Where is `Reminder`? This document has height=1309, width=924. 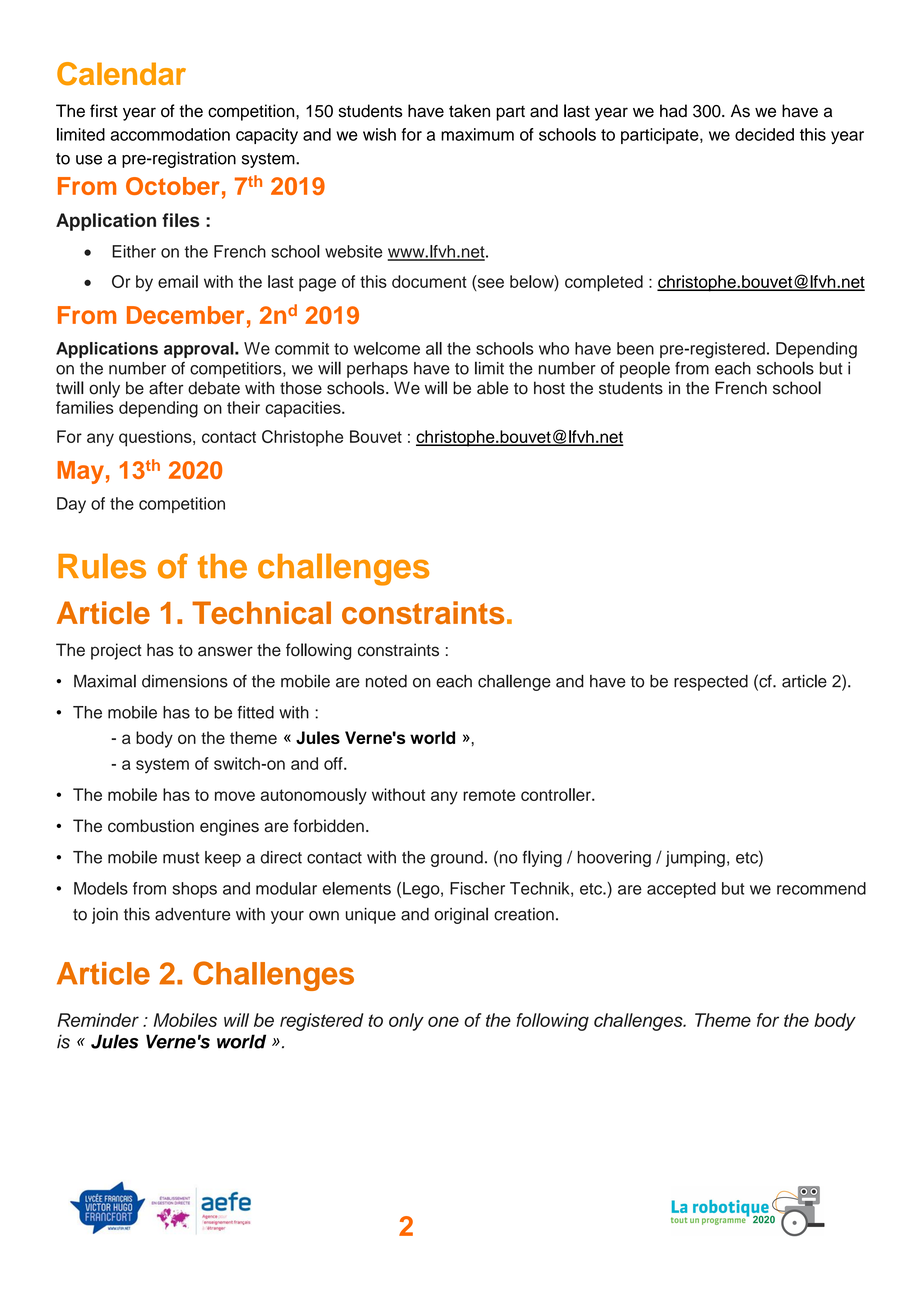
Reminder is located at coordinates (98, 1020).
